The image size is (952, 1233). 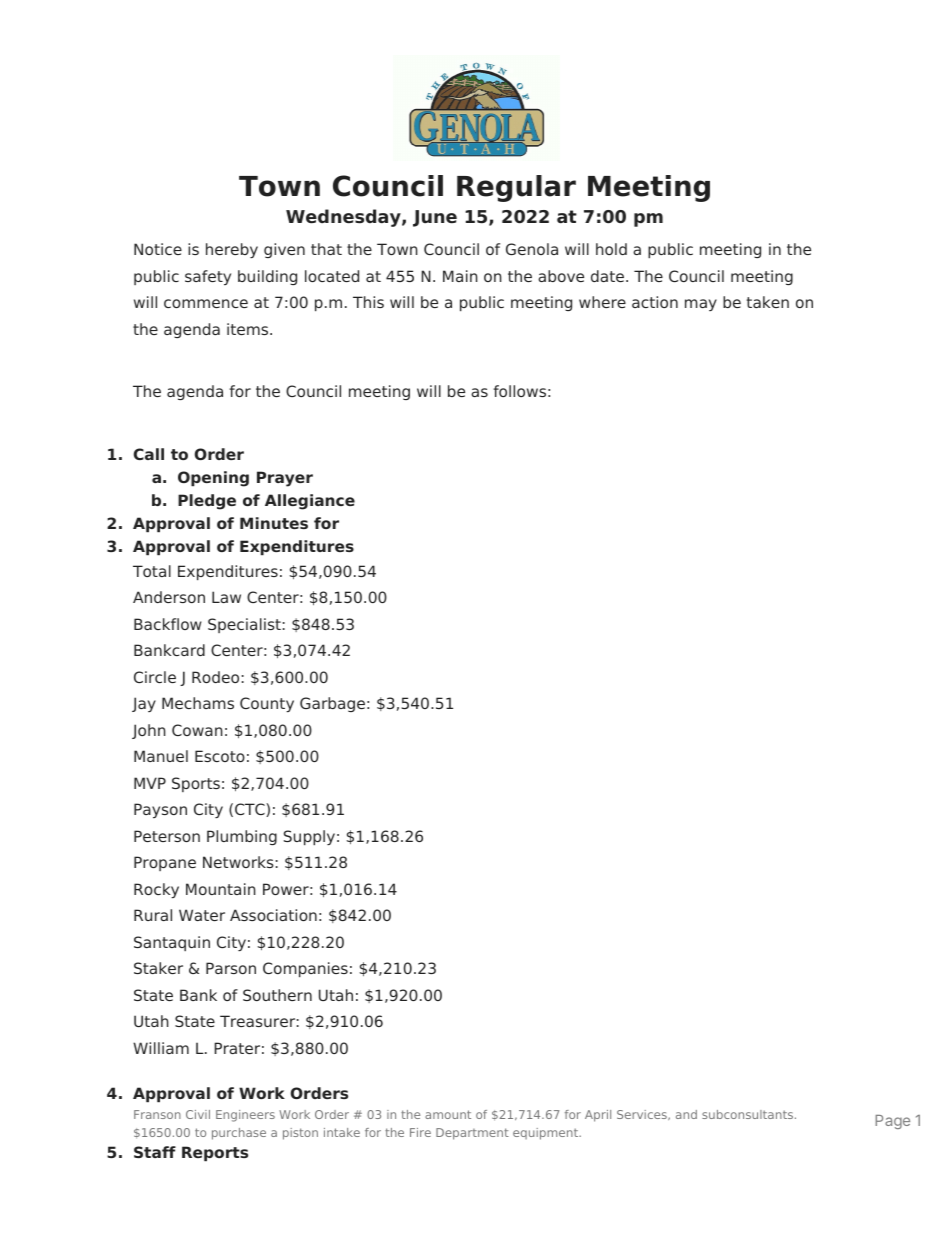 What do you see at coordinates (546, 1134) in the screenshot?
I see `equipment` at bounding box center [546, 1134].
